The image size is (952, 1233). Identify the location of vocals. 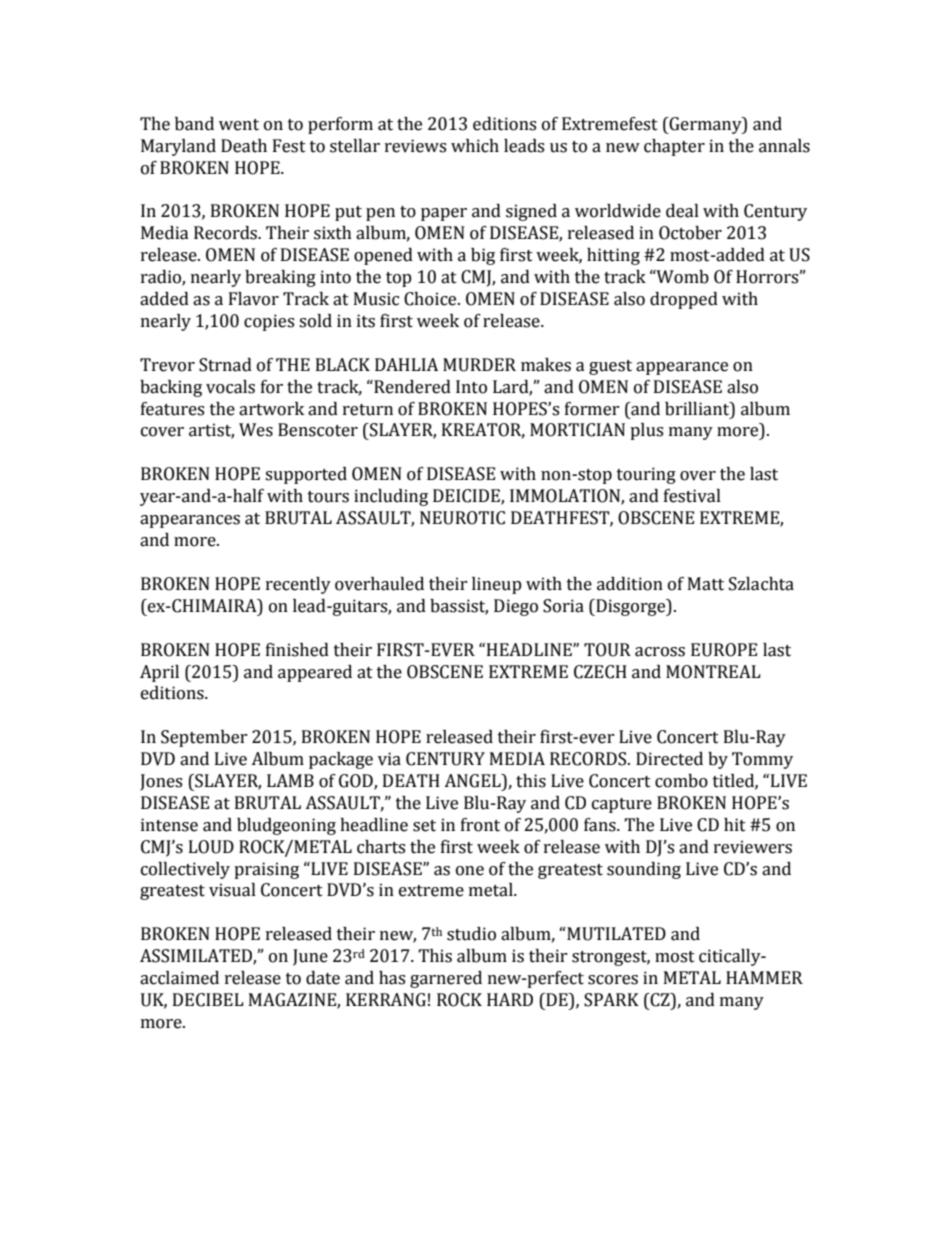
(230, 387).
